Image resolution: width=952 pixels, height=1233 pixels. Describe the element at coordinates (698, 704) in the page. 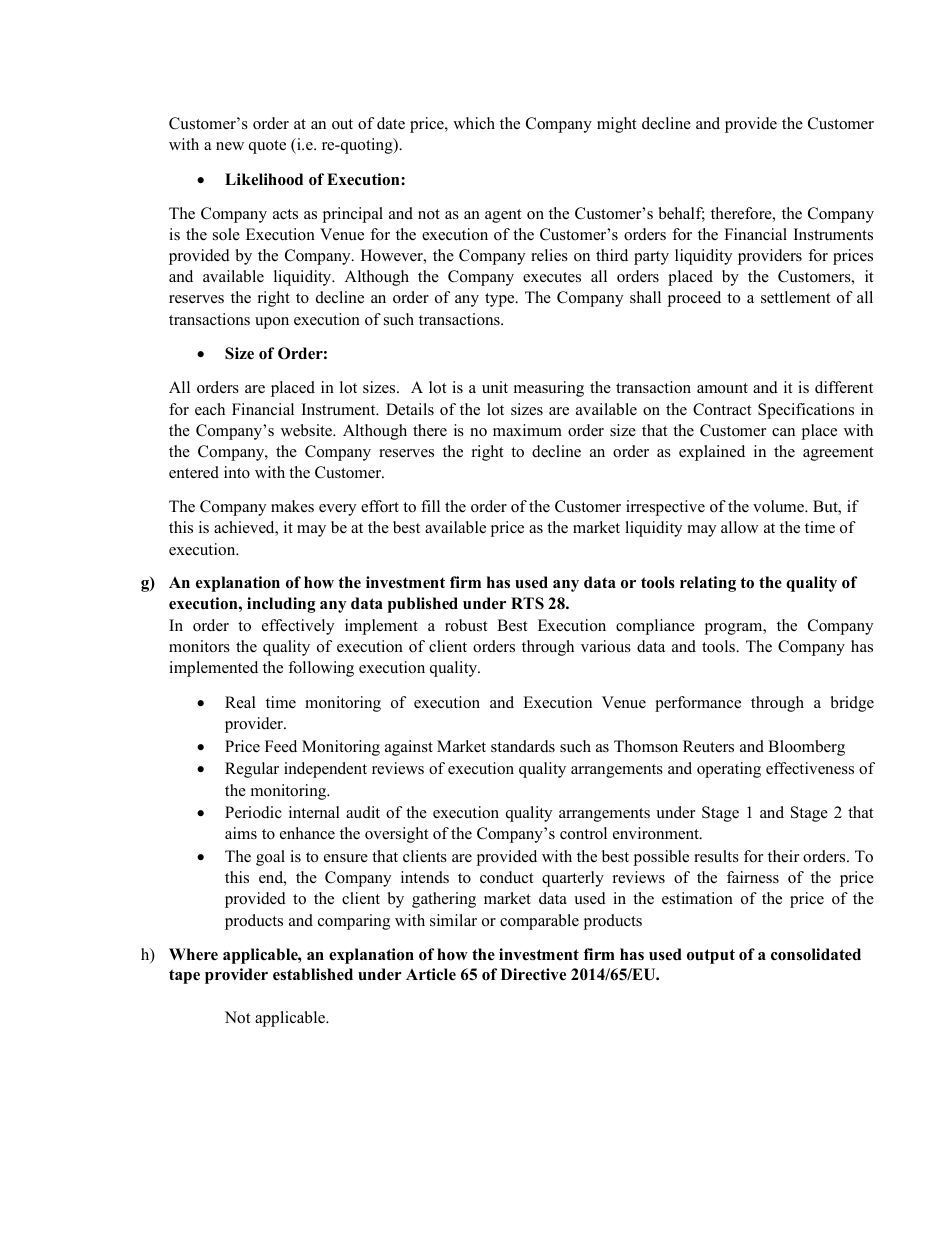

I see `performance` at that location.
